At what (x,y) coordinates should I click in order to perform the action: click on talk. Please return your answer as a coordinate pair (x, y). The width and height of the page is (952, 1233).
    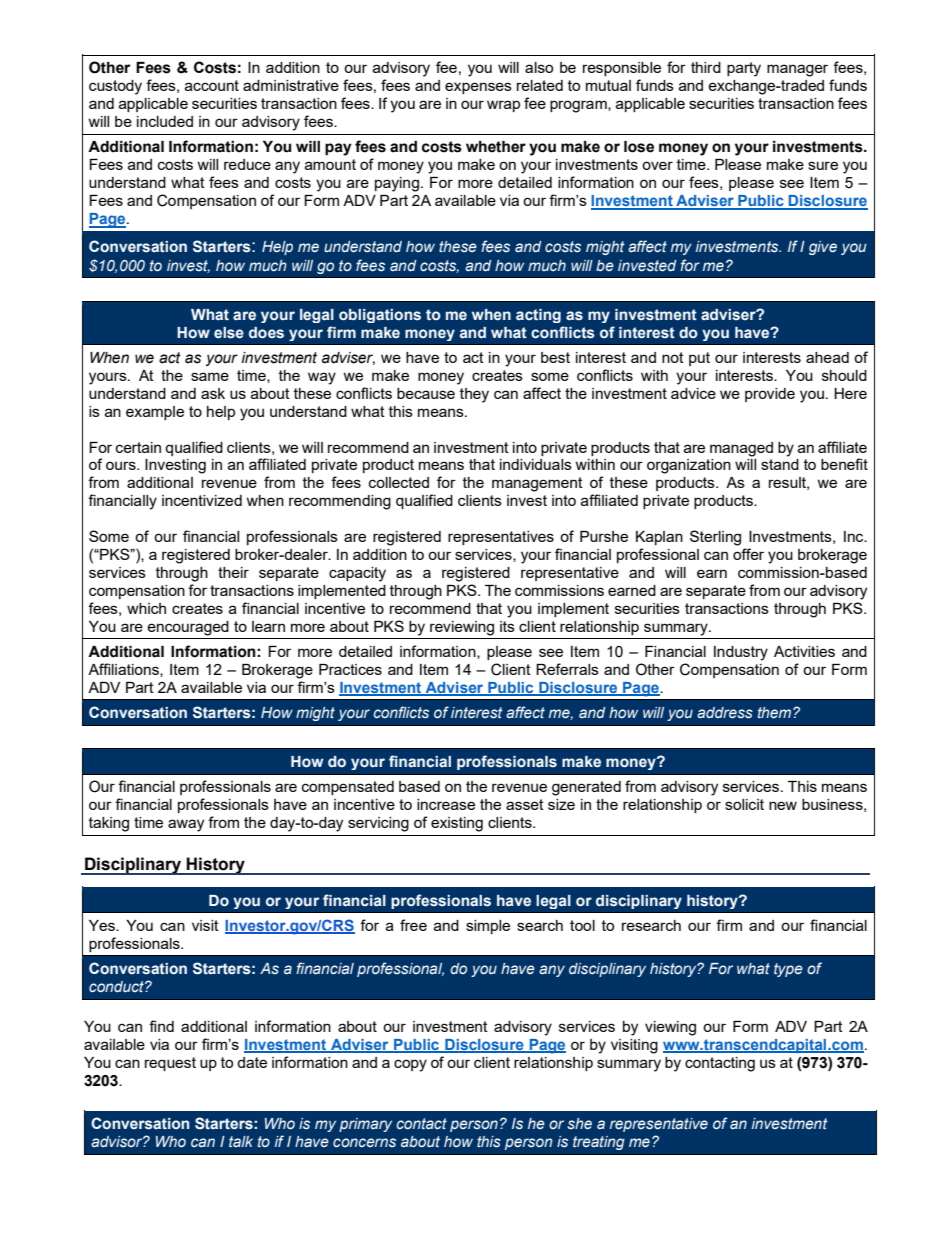
    Looking at the image, I should click on (241, 1141).
